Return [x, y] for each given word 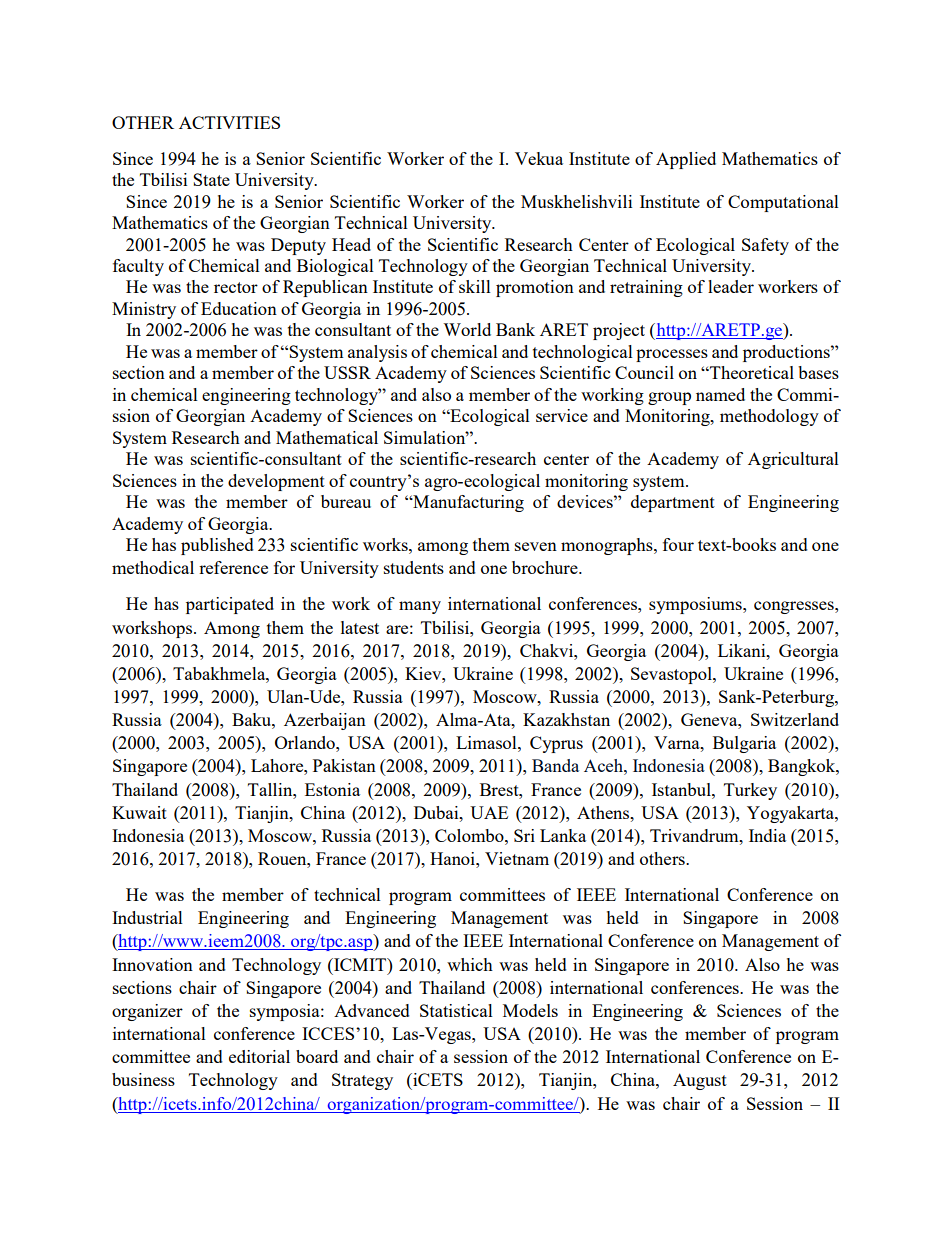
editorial [259, 1056]
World [467, 329]
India [767, 835]
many [420, 607]
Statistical [456, 1010]
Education [239, 308]
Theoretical [751, 372]
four [678, 544]
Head [351, 244]
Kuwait [139, 812]
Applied [686, 160]
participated [230, 605]
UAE [489, 812]
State [211, 179]
